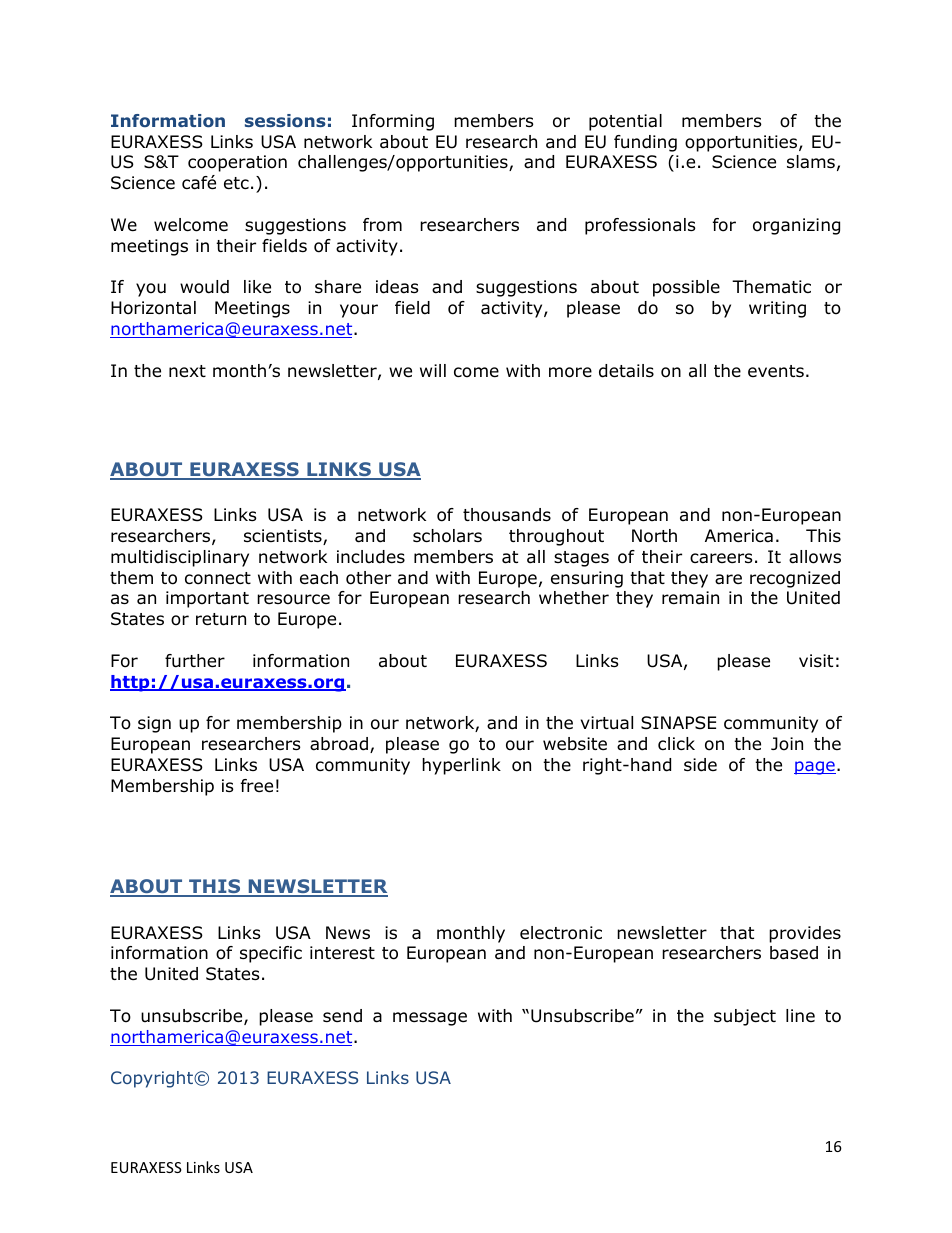  I want to click on message, so click(430, 1019).
